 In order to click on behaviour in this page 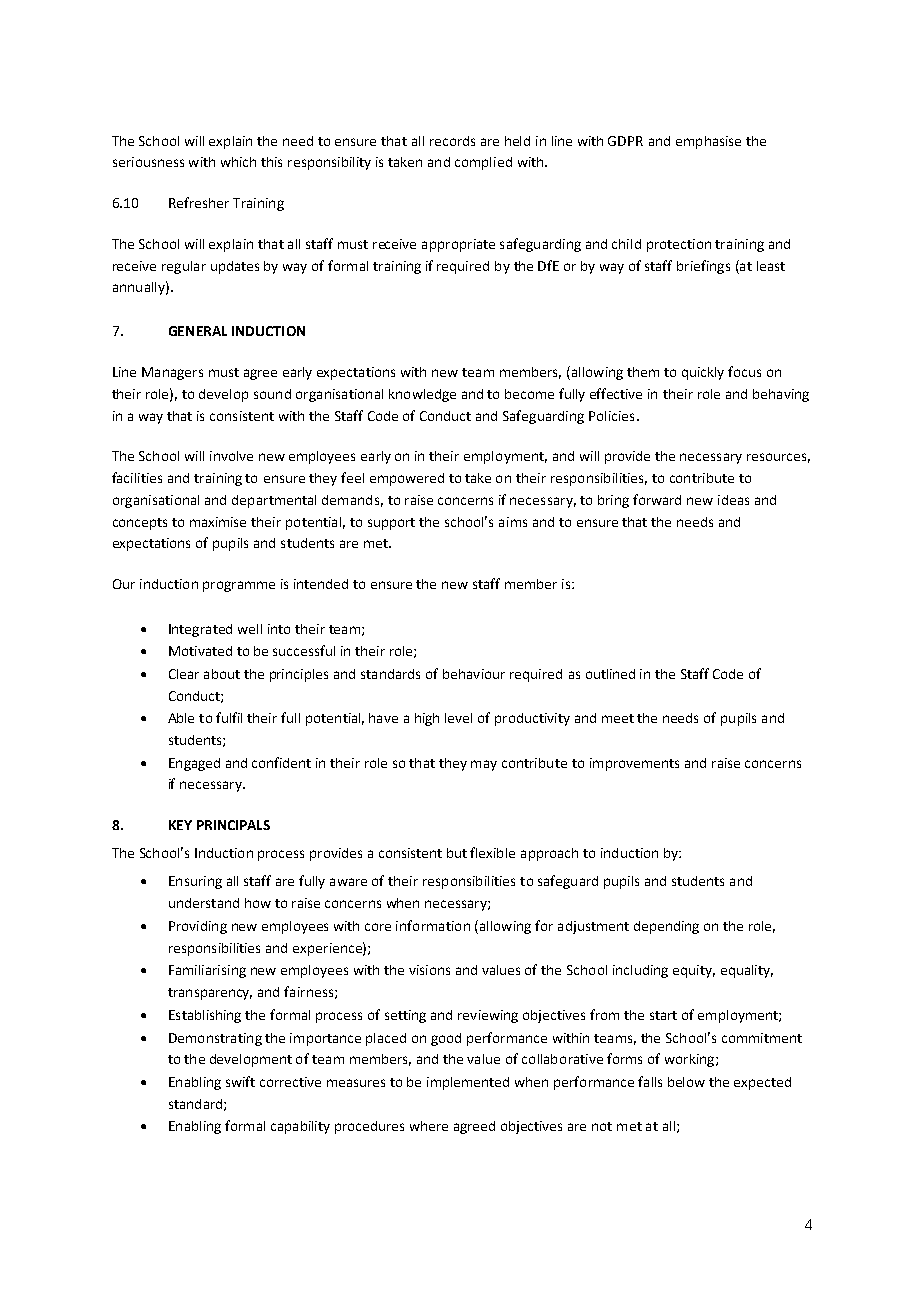, I will do `click(474, 674)`.
